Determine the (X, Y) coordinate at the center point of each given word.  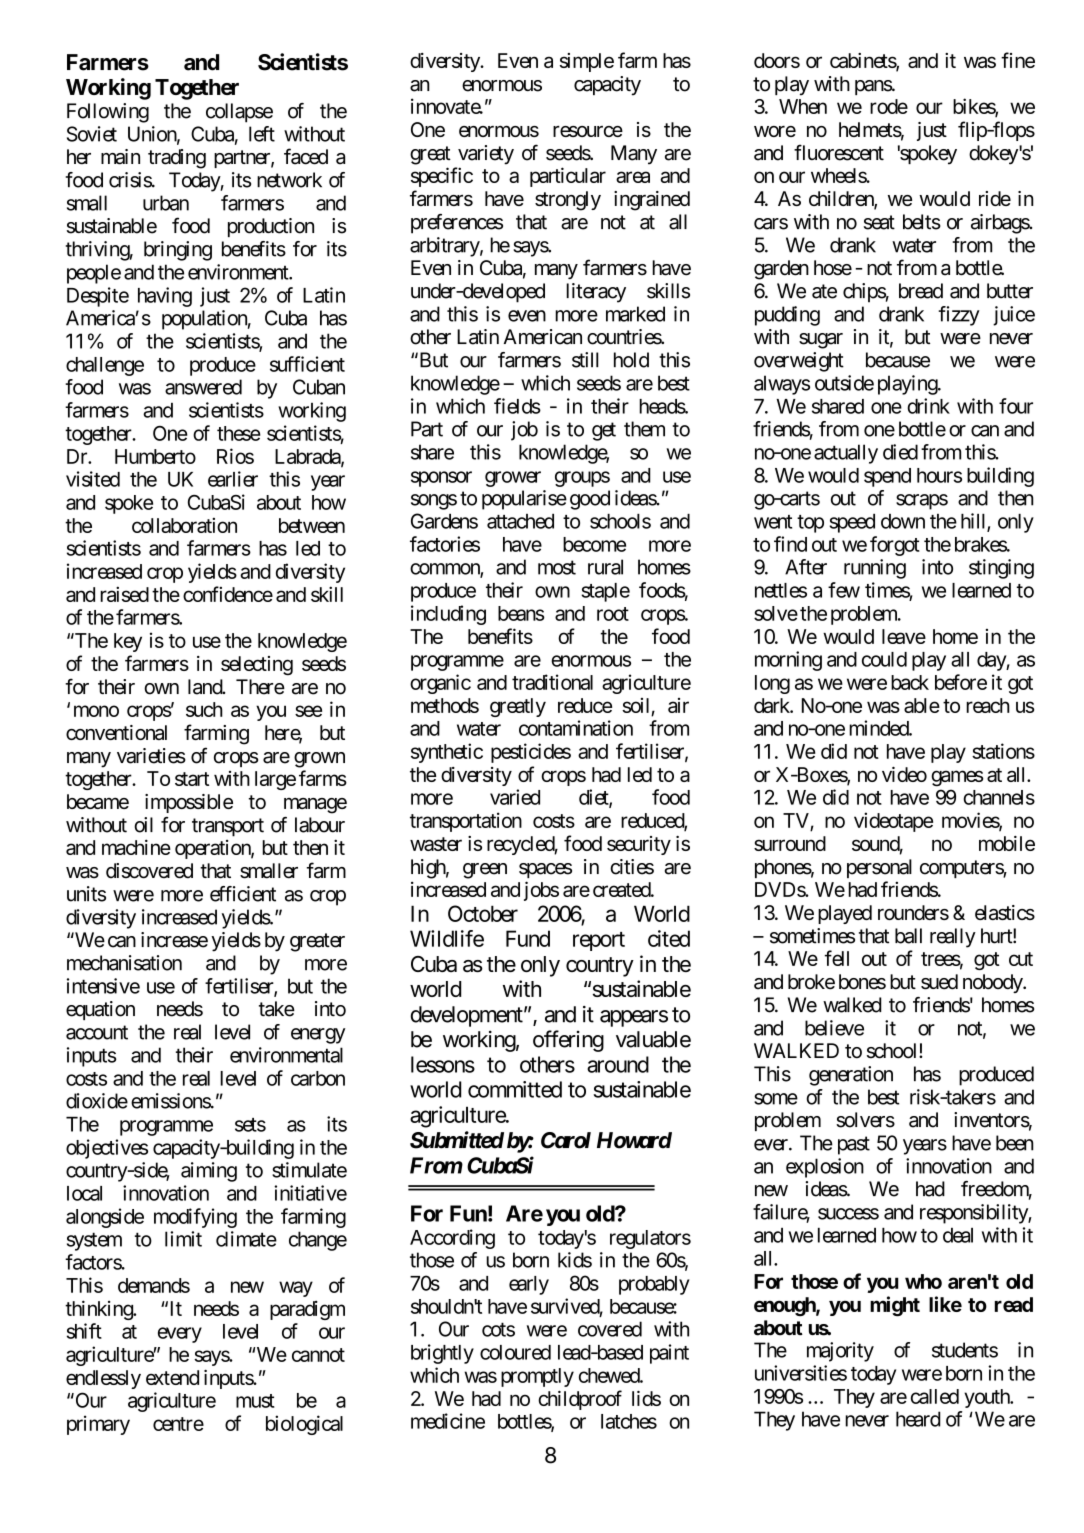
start (192, 779)
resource (588, 131)
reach (988, 705)
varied (515, 797)
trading (177, 159)
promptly (537, 1377)
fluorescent (839, 152)
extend (172, 1377)
